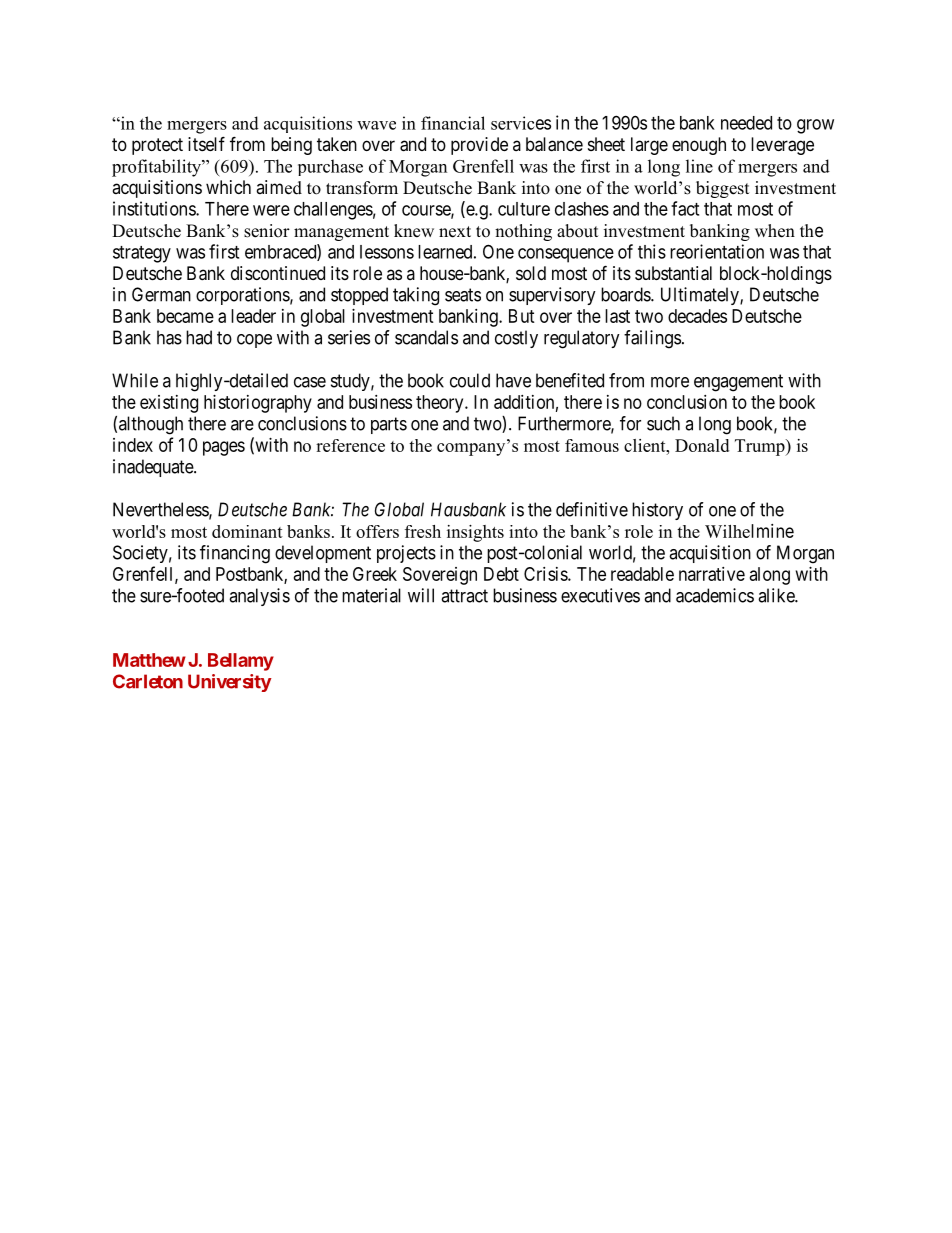  Describe the element at coordinates (699, 146) in the document. I see `enough` at that location.
